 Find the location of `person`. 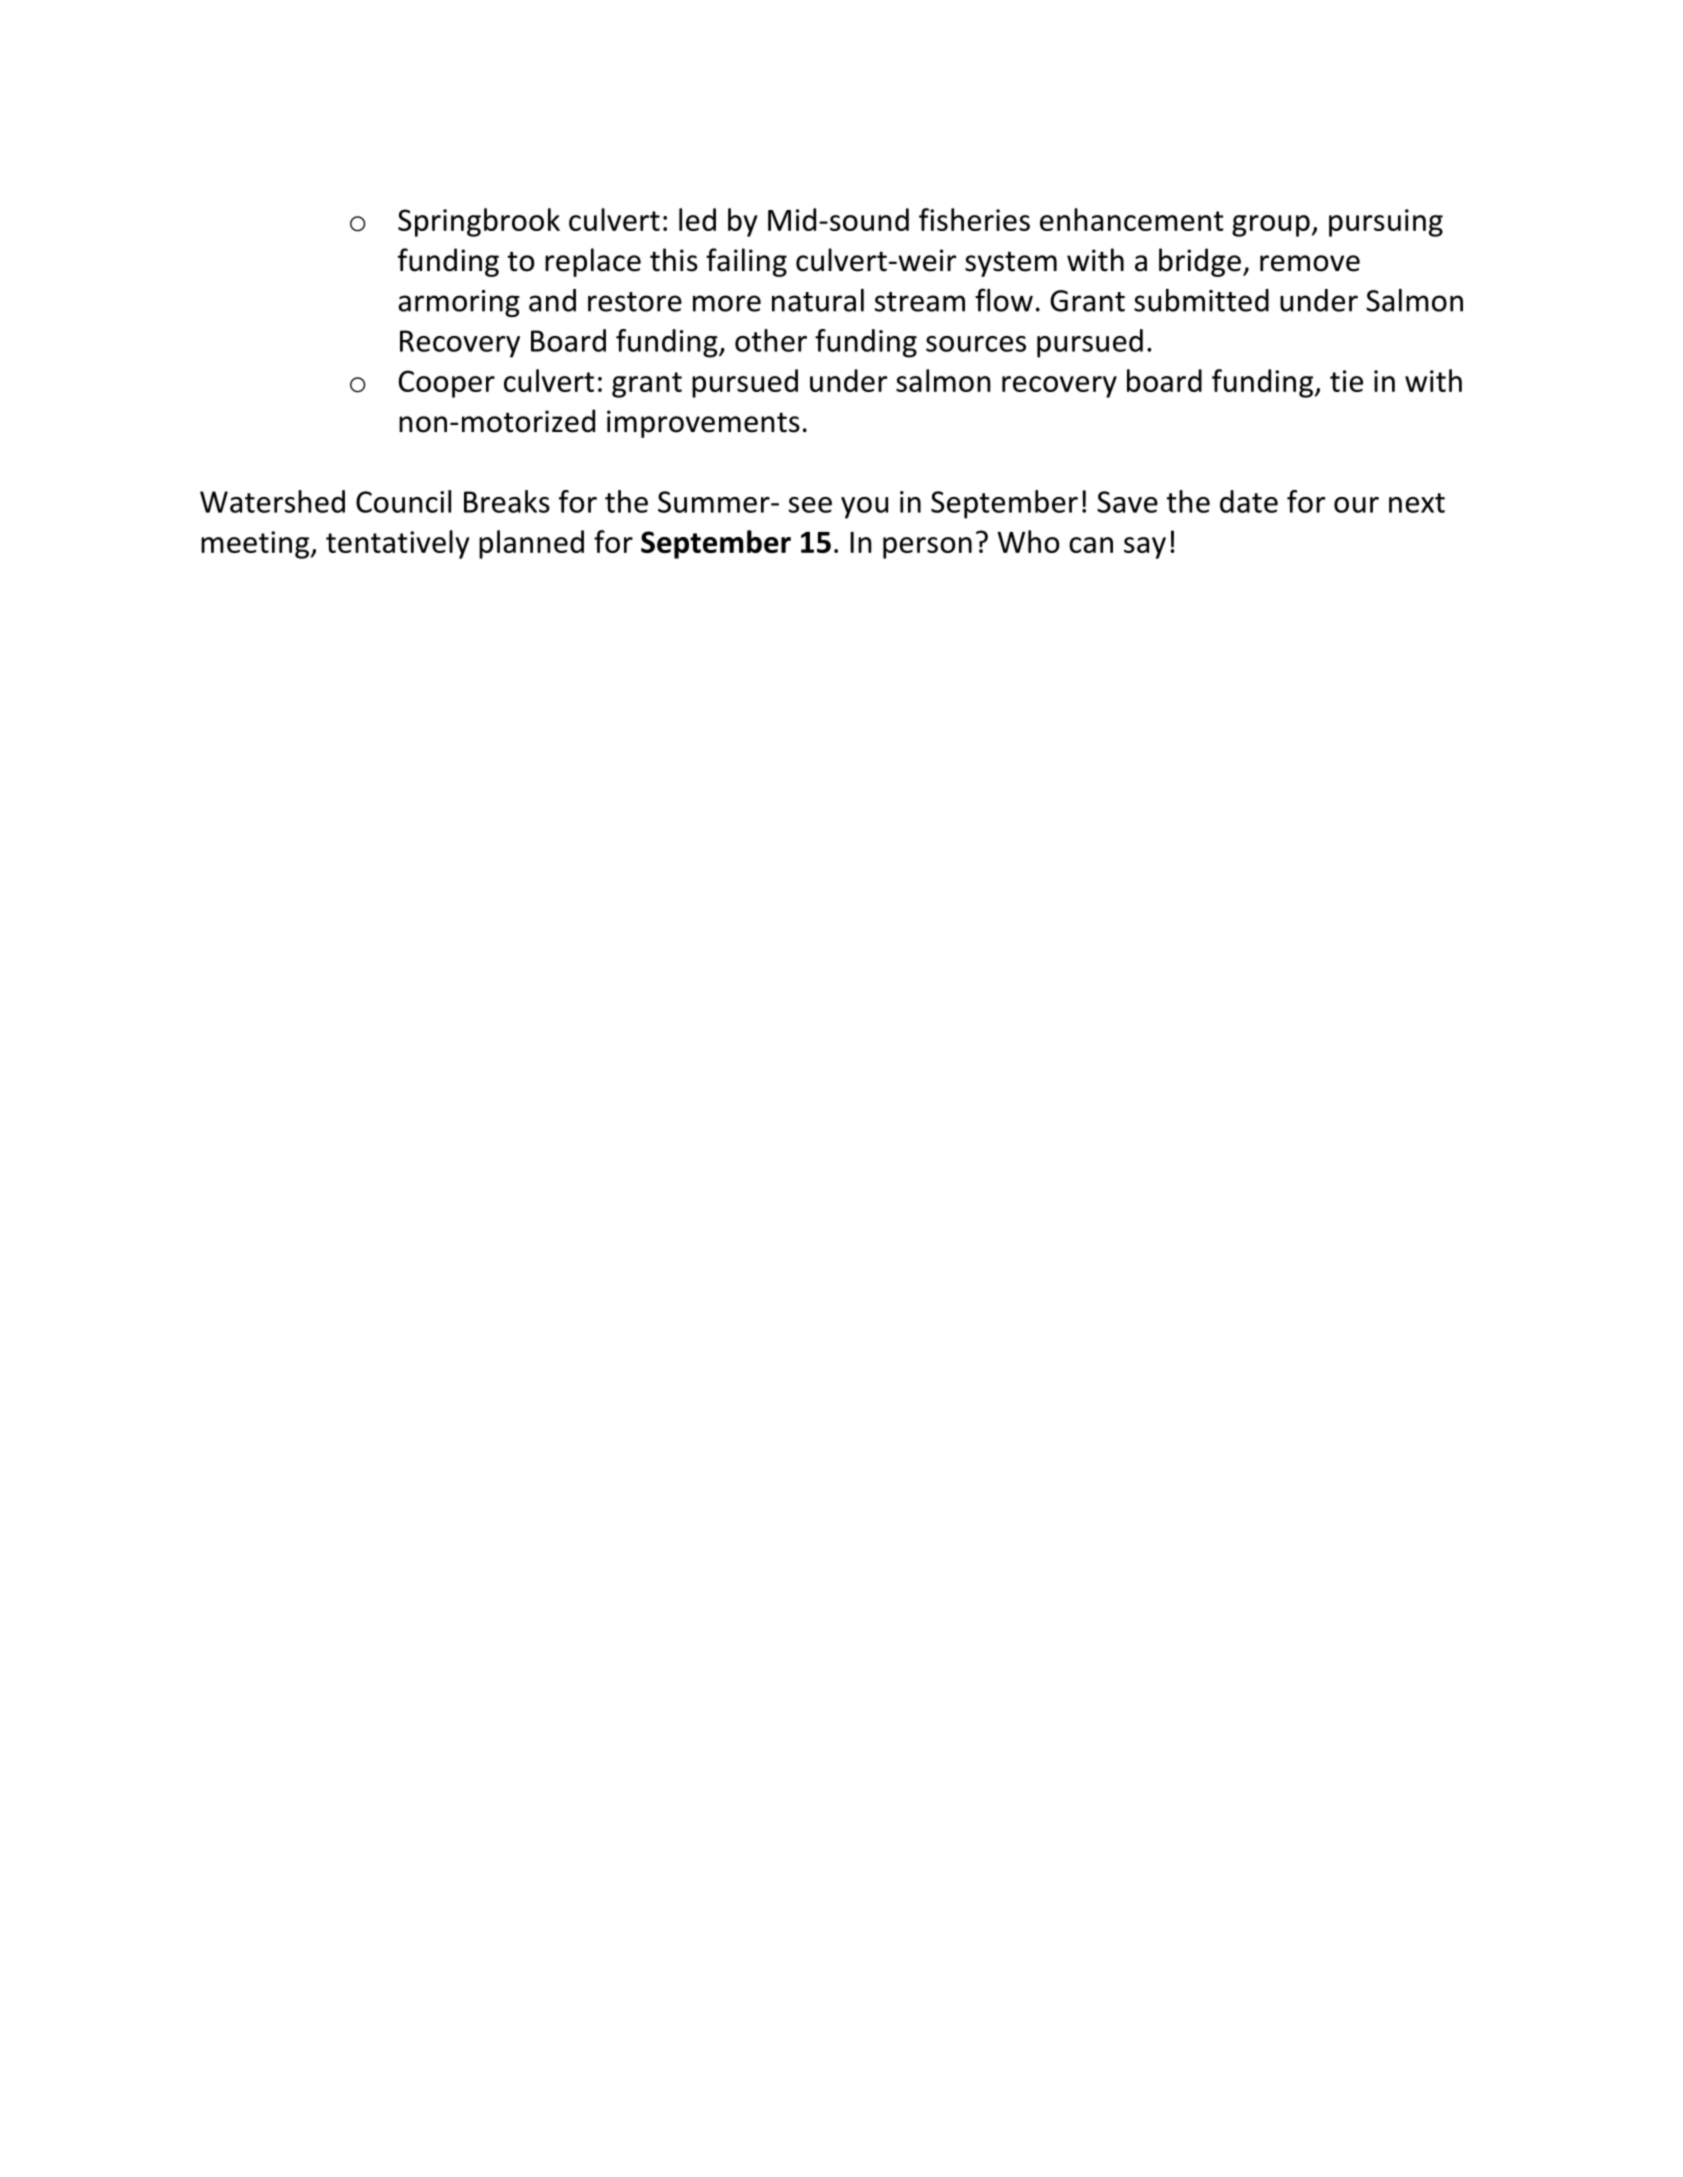

person is located at coordinates (927, 548).
